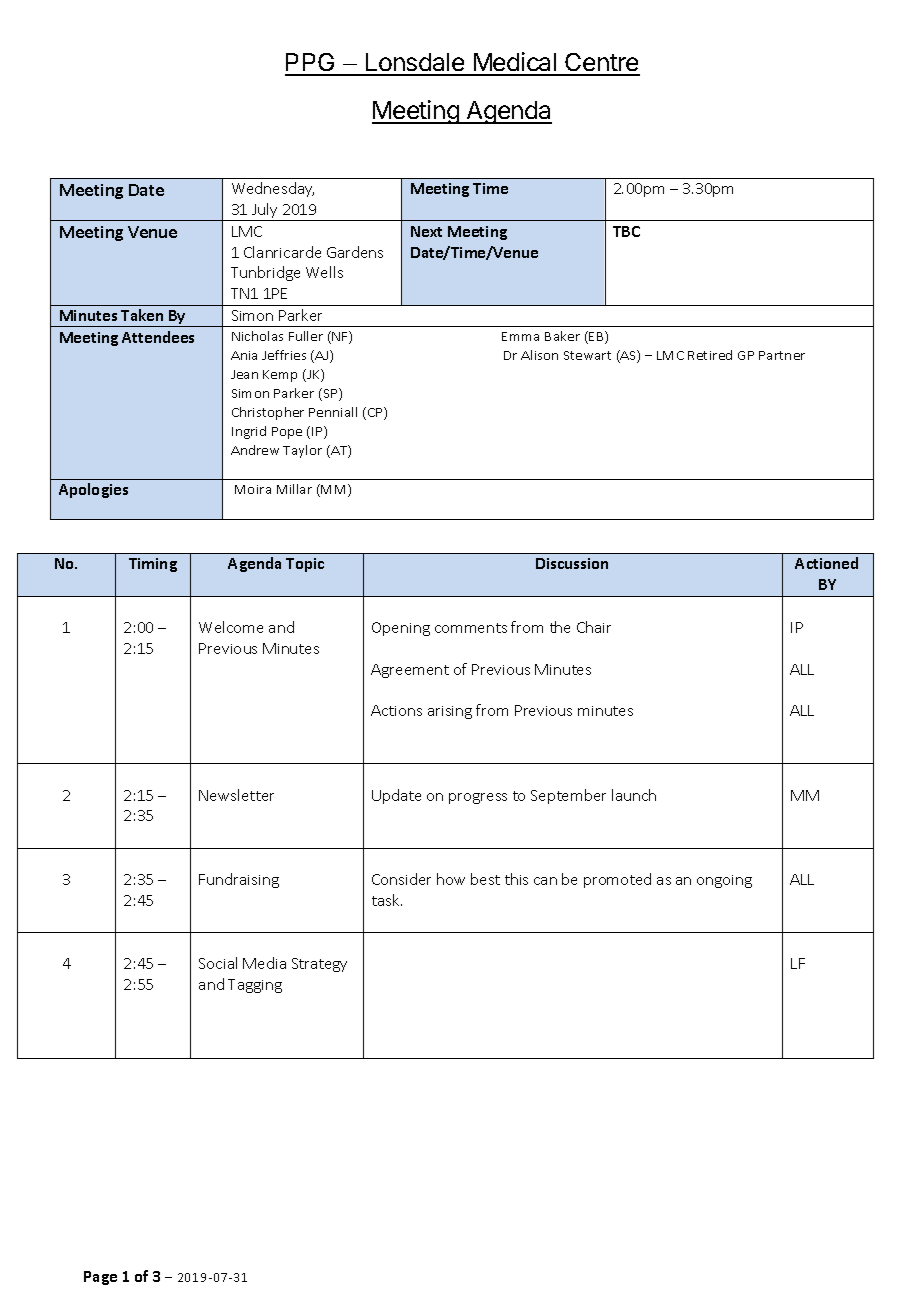 The height and width of the screenshot is (1308, 924). What do you see at coordinates (724, 881) in the screenshot?
I see `ongoing` at bounding box center [724, 881].
